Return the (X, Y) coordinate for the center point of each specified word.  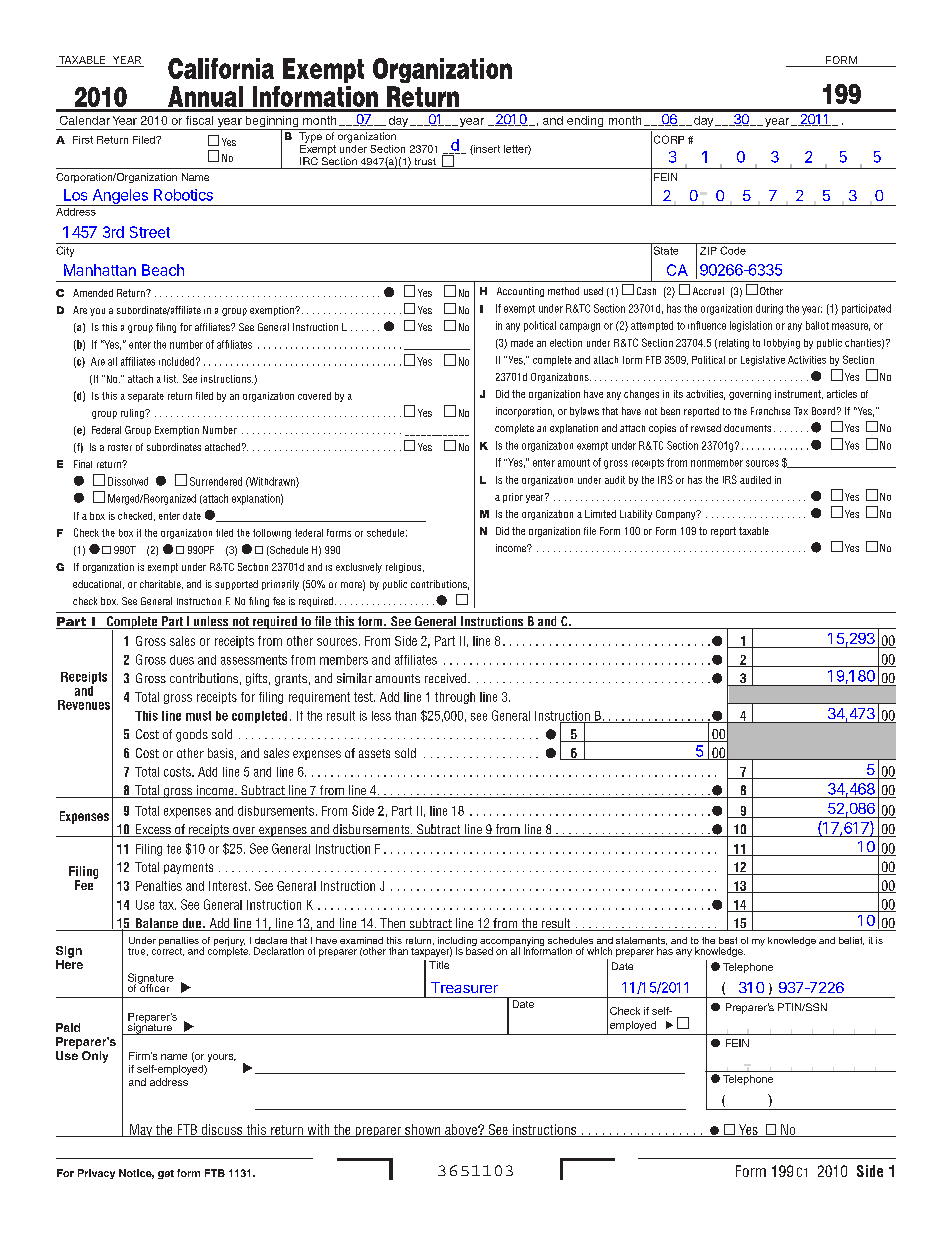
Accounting (520, 292)
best (728, 940)
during (769, 309)
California (221, 68)
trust (425, 161)
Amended (93, 293)
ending (585, 123)
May (141, 1130)
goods (192, 735)
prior (513, 498)
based (479, 950)
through (455, 698)
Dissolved (128, 481)
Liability (636, 515)
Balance (157, 924)
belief (851, 941)
